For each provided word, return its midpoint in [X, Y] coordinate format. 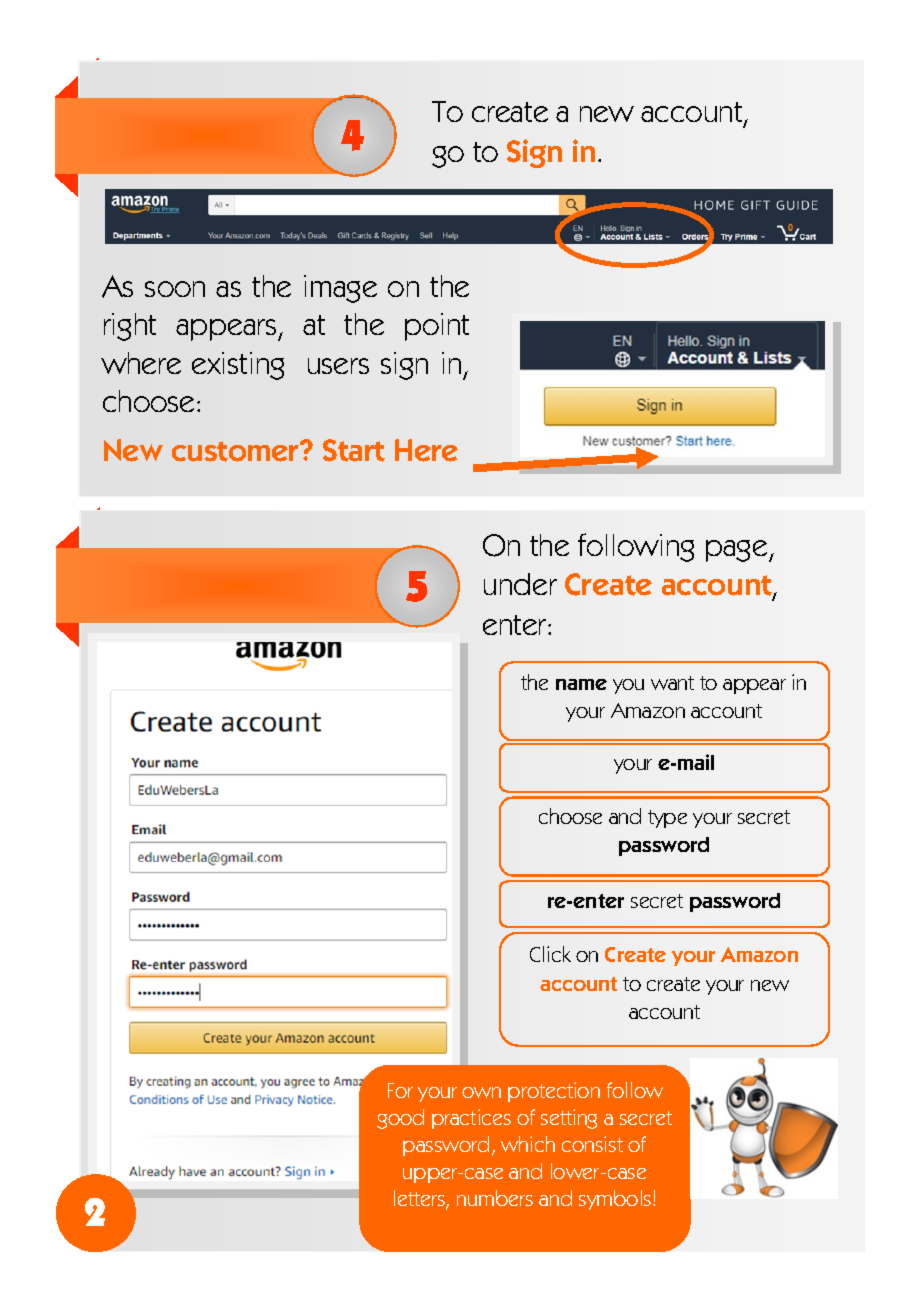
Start [354, 450]
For [400, 1090]
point [437, 327]
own [481, 1092]
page [738, 551]
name [581, 684]
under [520, 584]
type [667, 819]
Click [550, 954]
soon [175, 289]
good [400, 1119]
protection [554, 1092]
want [672, 683]
